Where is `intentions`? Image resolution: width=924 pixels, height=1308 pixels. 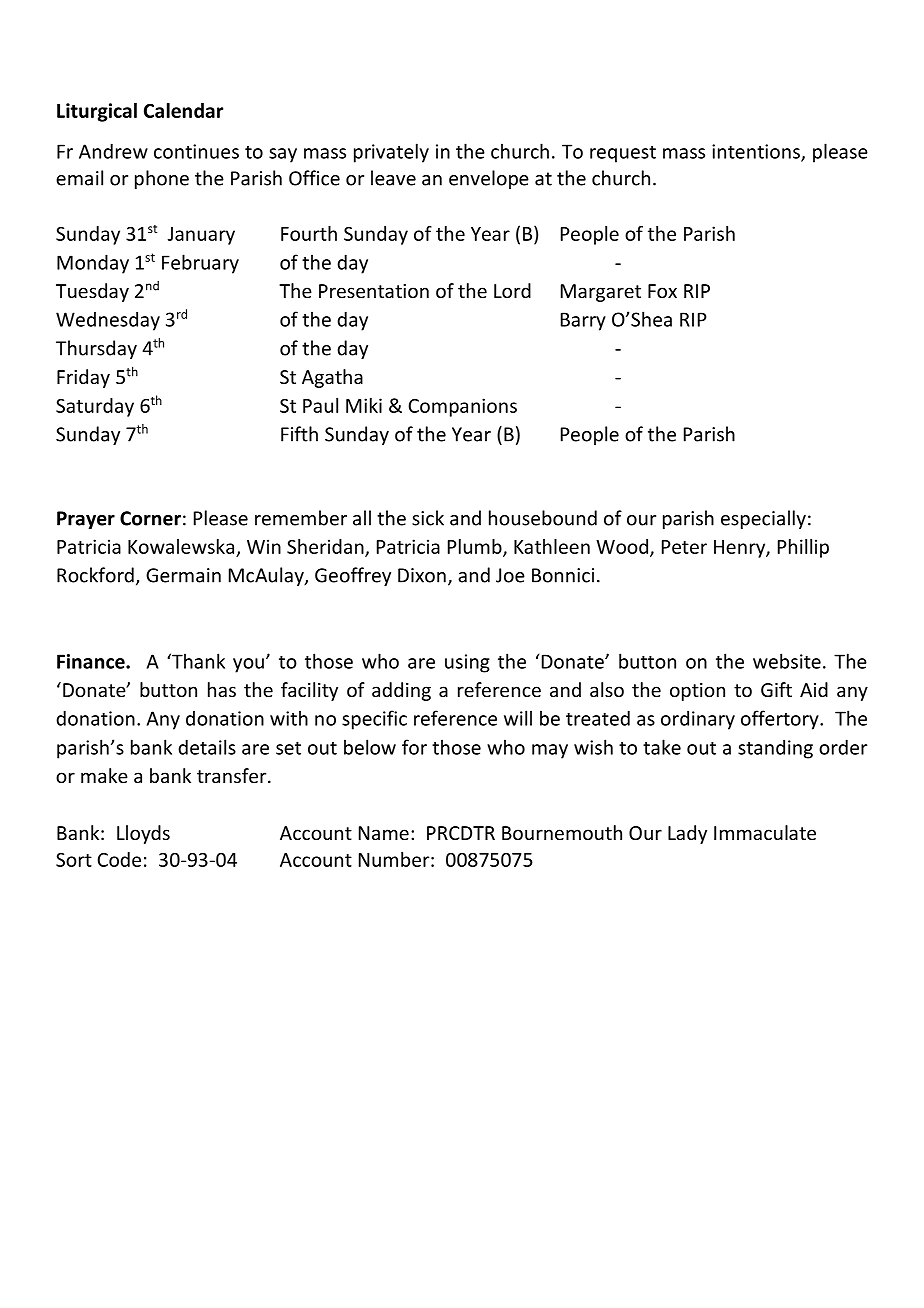 intentions is located at coordinates (757, 152).
